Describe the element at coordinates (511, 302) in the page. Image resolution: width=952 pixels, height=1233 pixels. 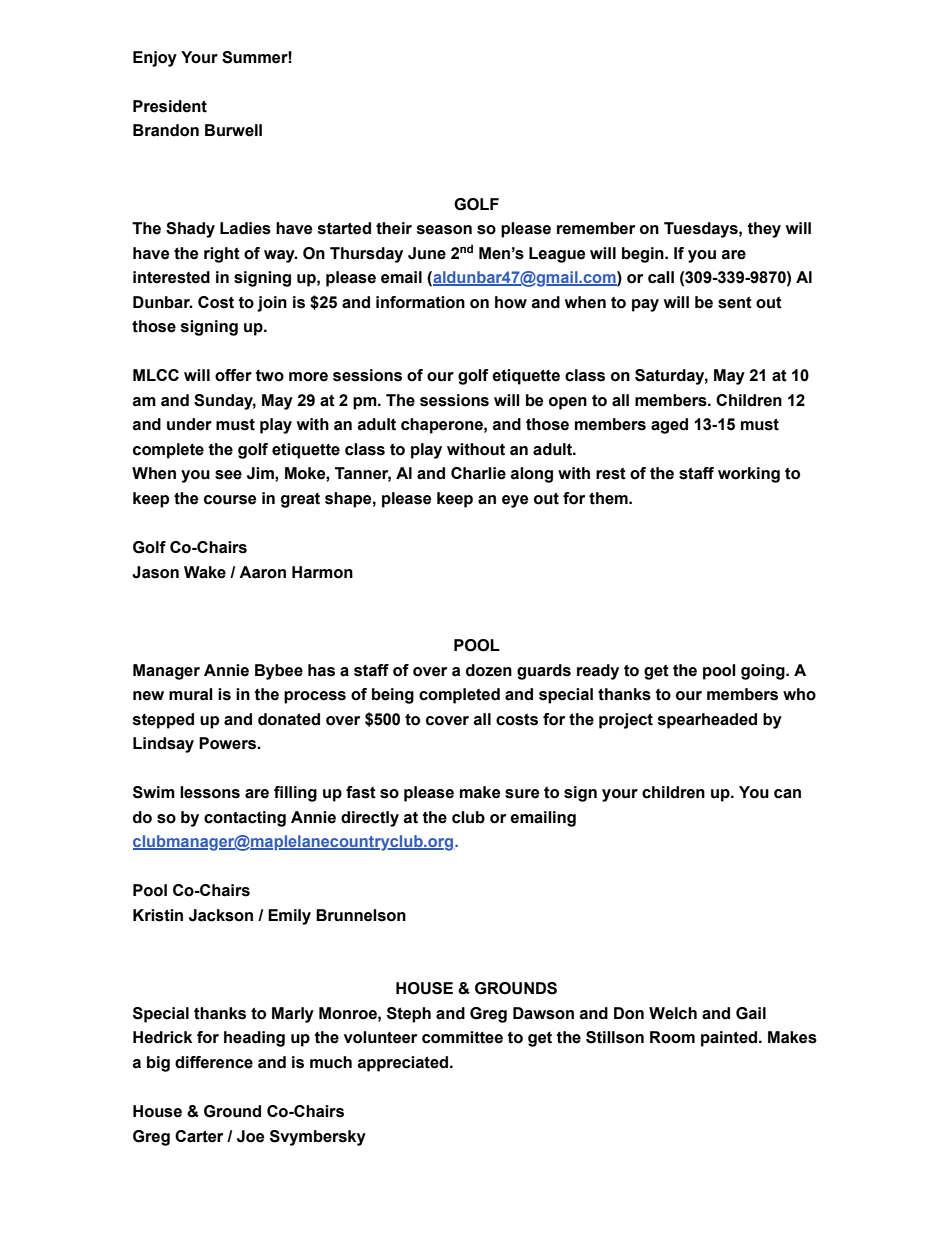
I see `how` at that location.
